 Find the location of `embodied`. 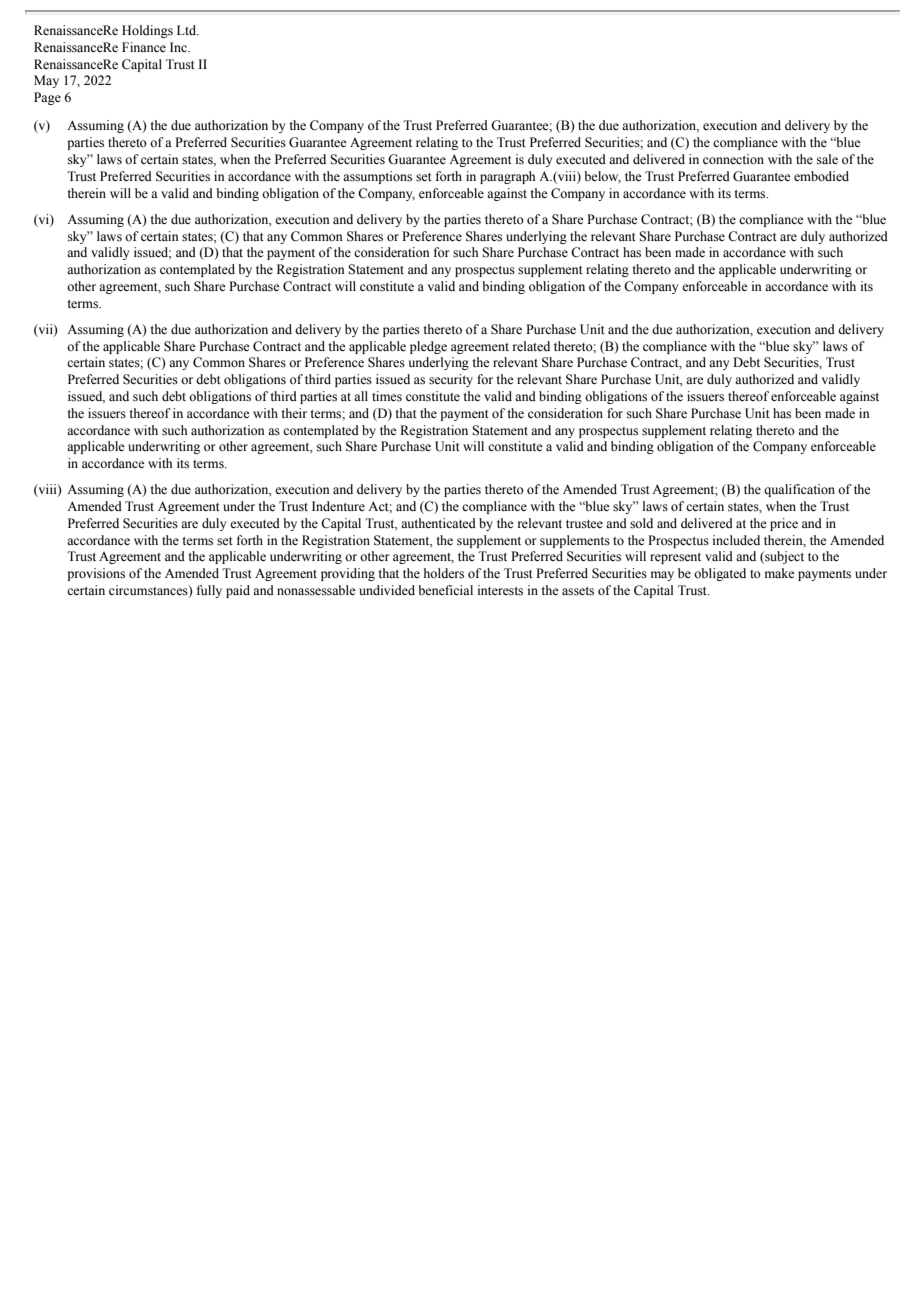

embodied is located at coordinates (821, 176).
